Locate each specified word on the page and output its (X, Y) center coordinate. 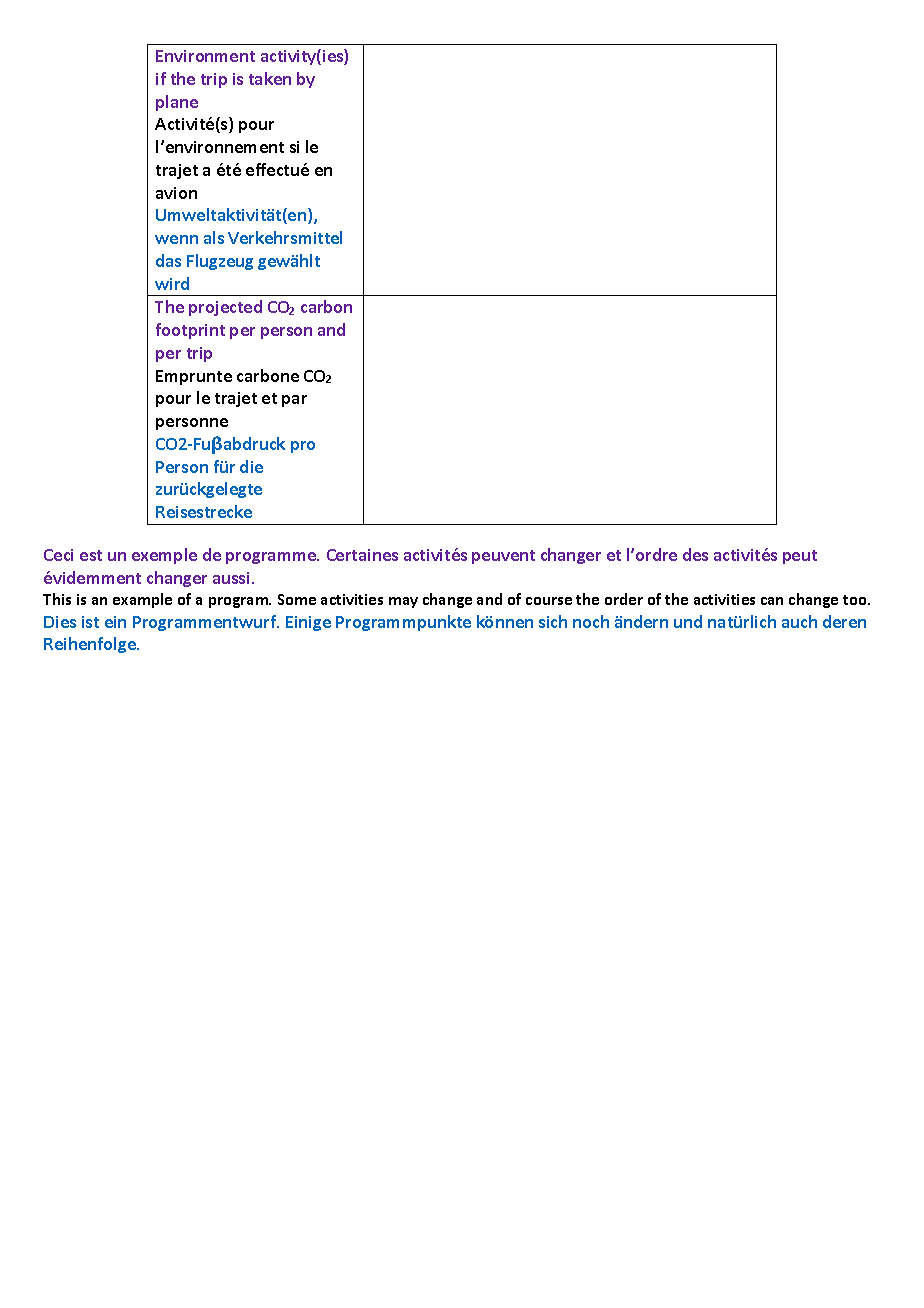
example (142, 600)
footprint (190, 331)
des (695, 554)
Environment (205, 56)
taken (270, 78)
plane (177, 103)
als (214, 237)
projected (225, 308)
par (294, 401)
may (403, 602)
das (168, 260)
